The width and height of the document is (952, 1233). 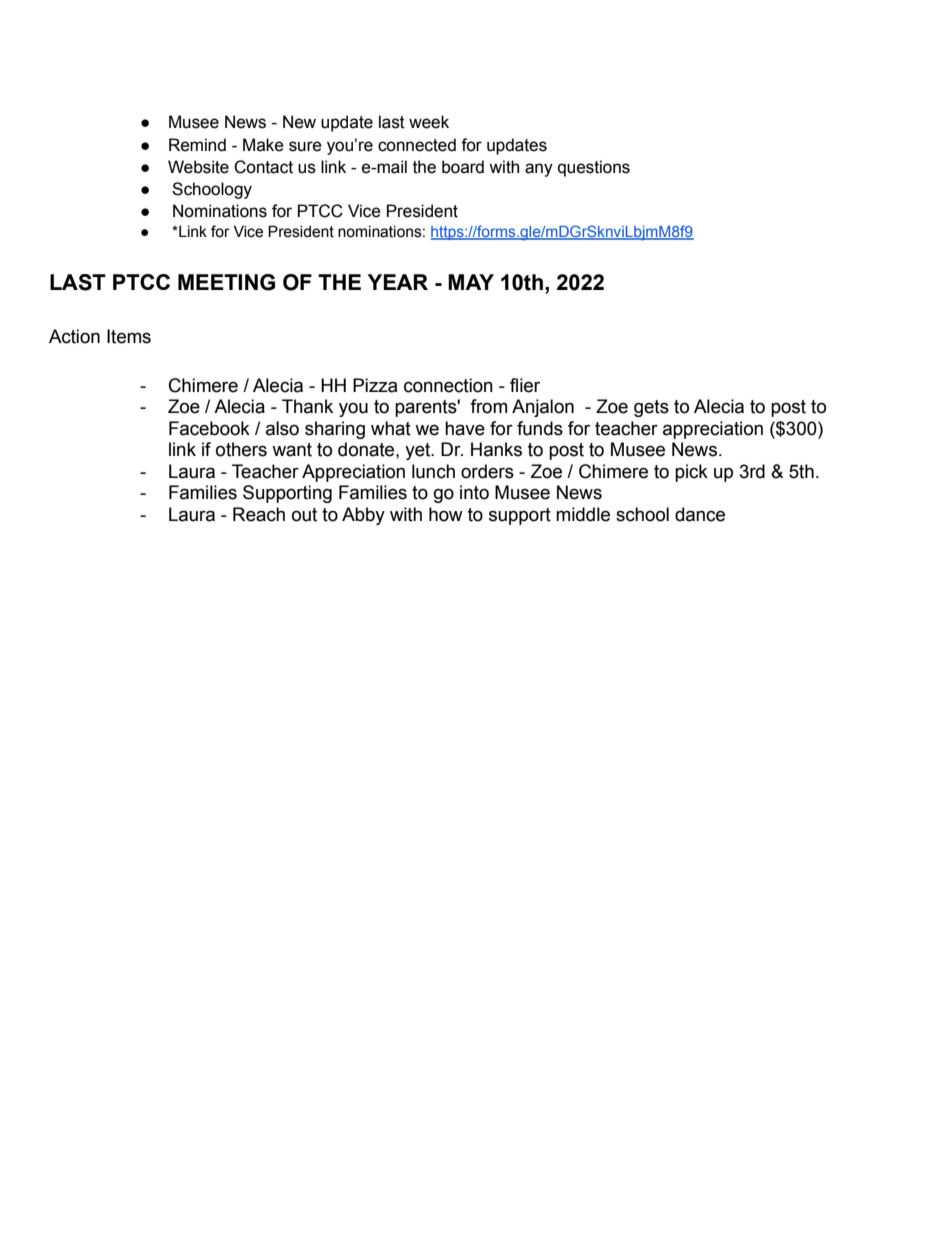 I want to click on middle, so click(x=583, y=514).
